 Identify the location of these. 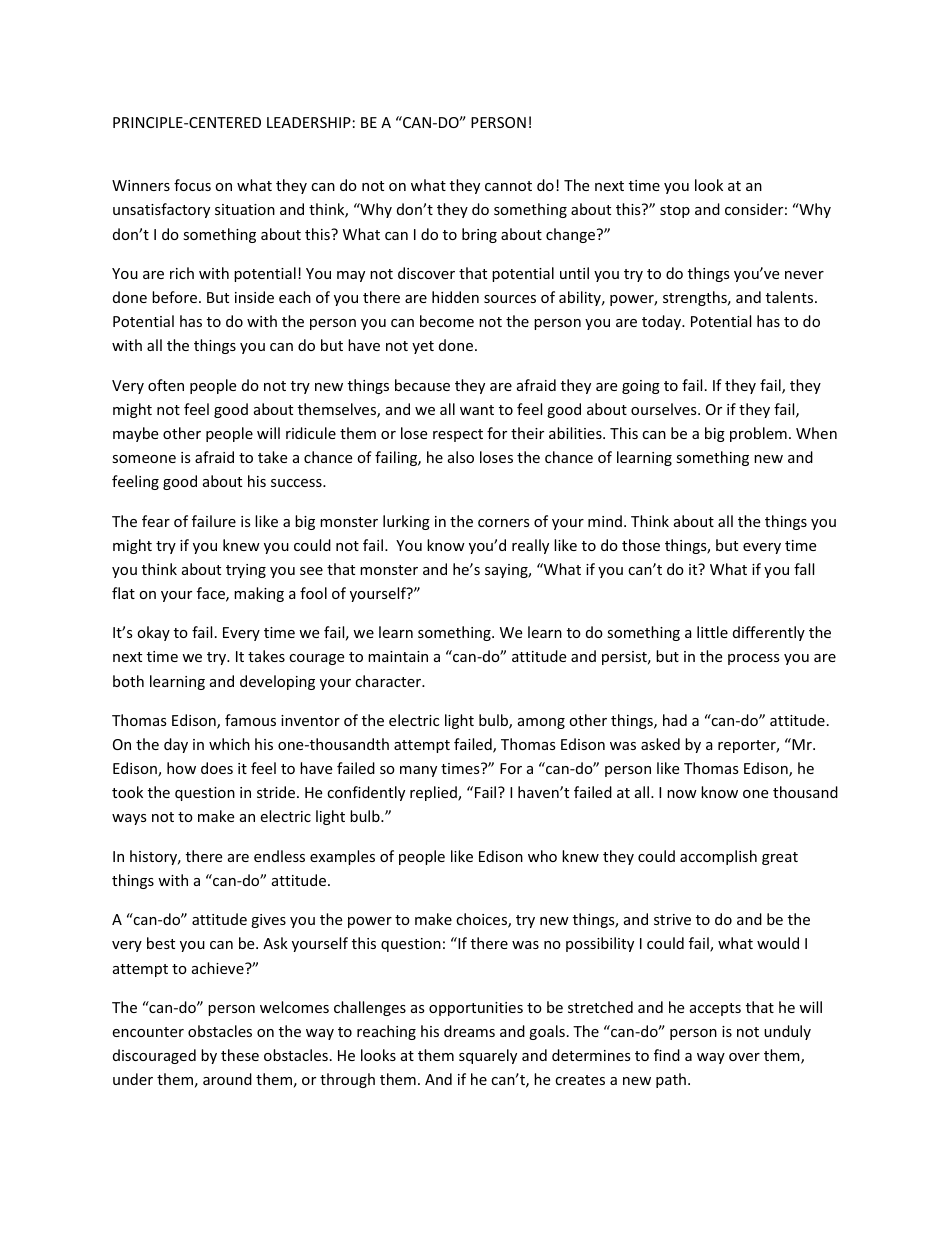
(240, 1055).
